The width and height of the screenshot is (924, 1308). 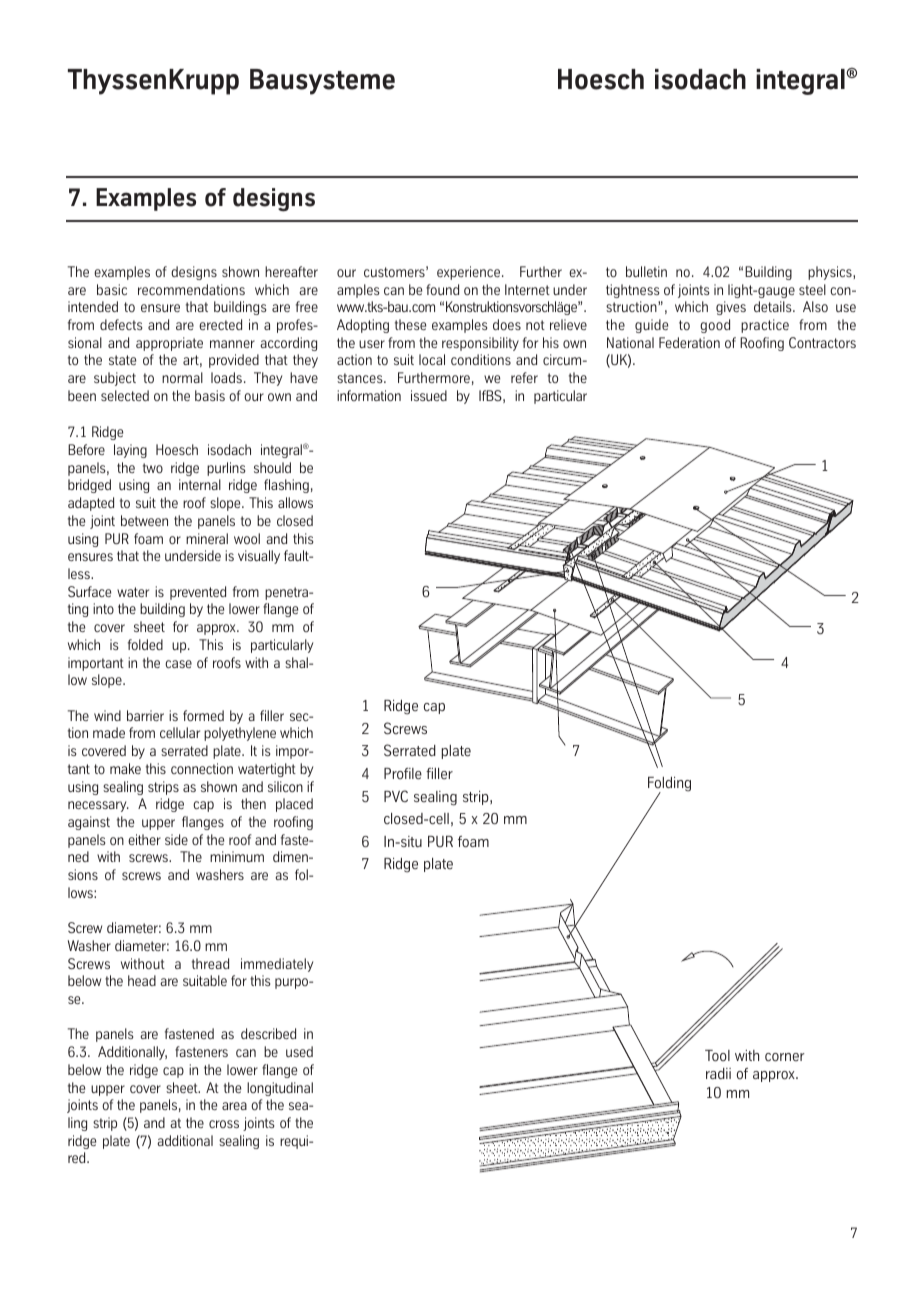 What do you see at coordinates (524, 377) in the screenshot?
I see `refer` at bounding box center [524, 377].
